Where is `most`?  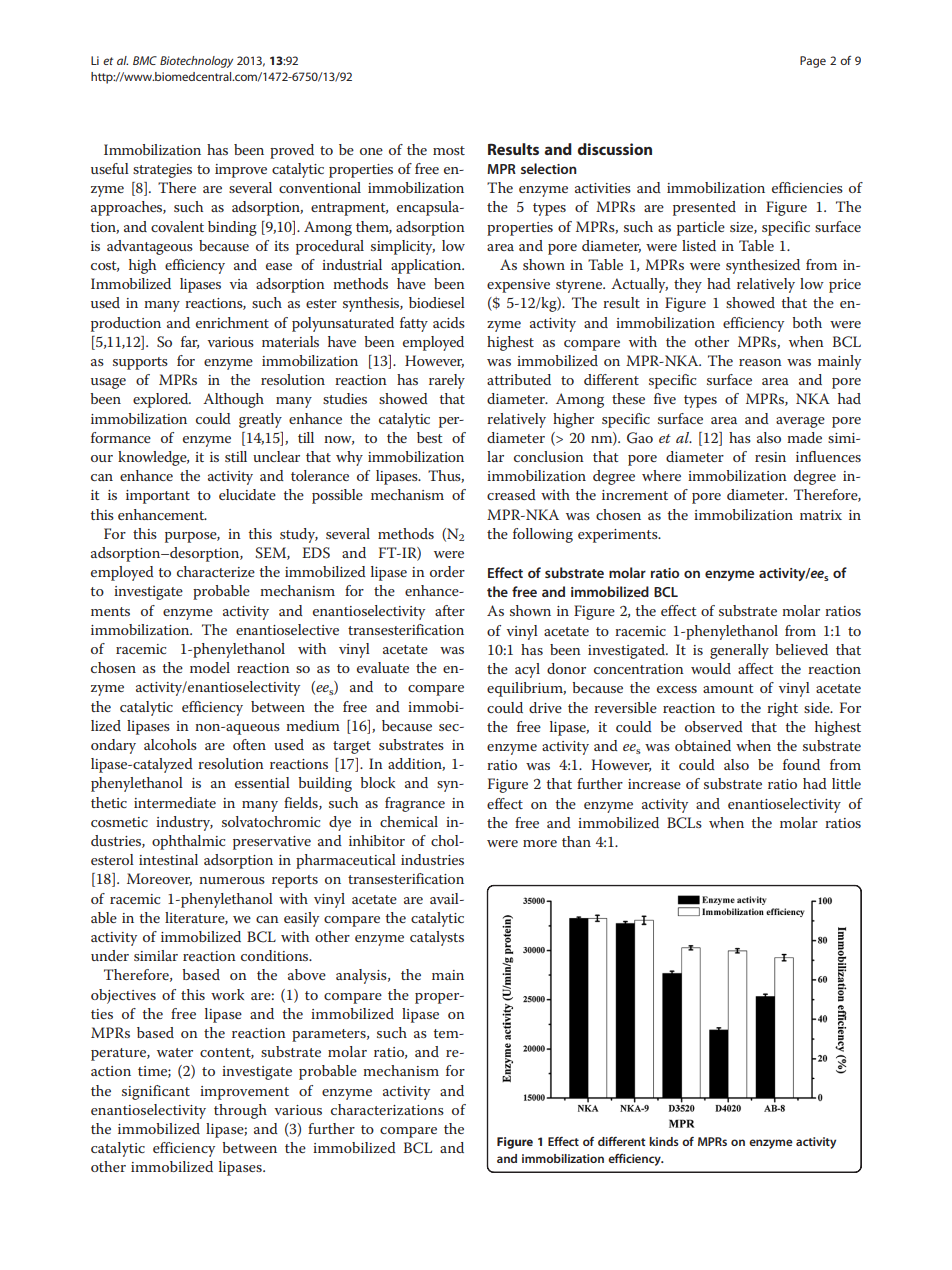
most is located at coordinates (449, 150).
